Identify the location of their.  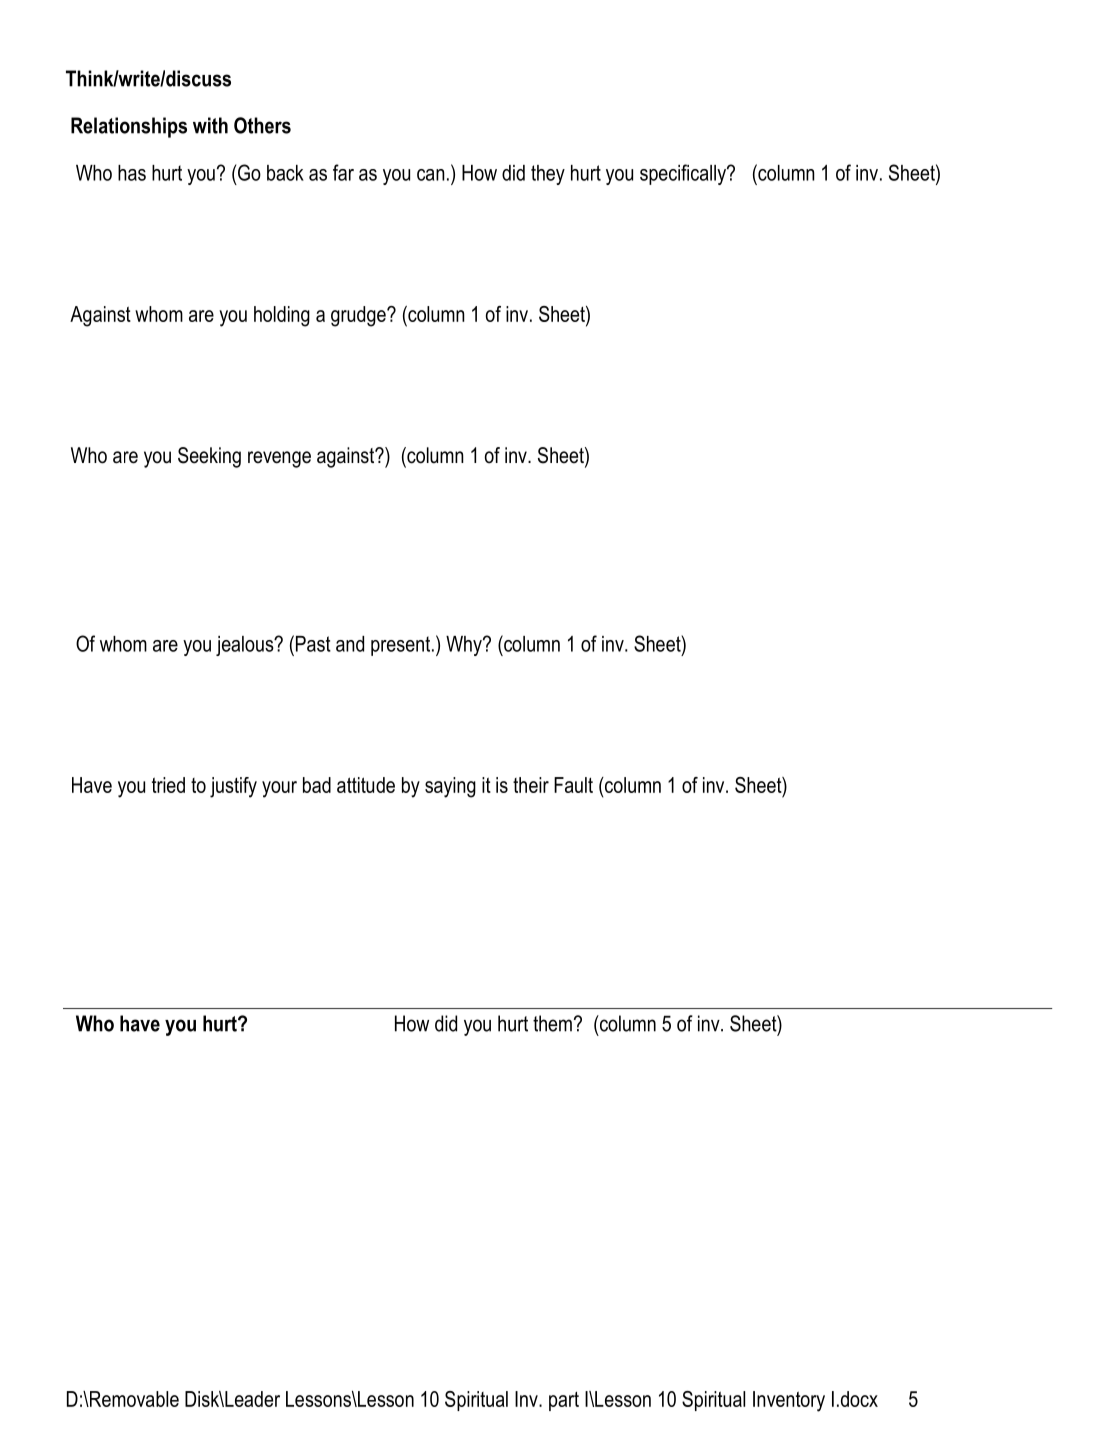
(531, 785).
